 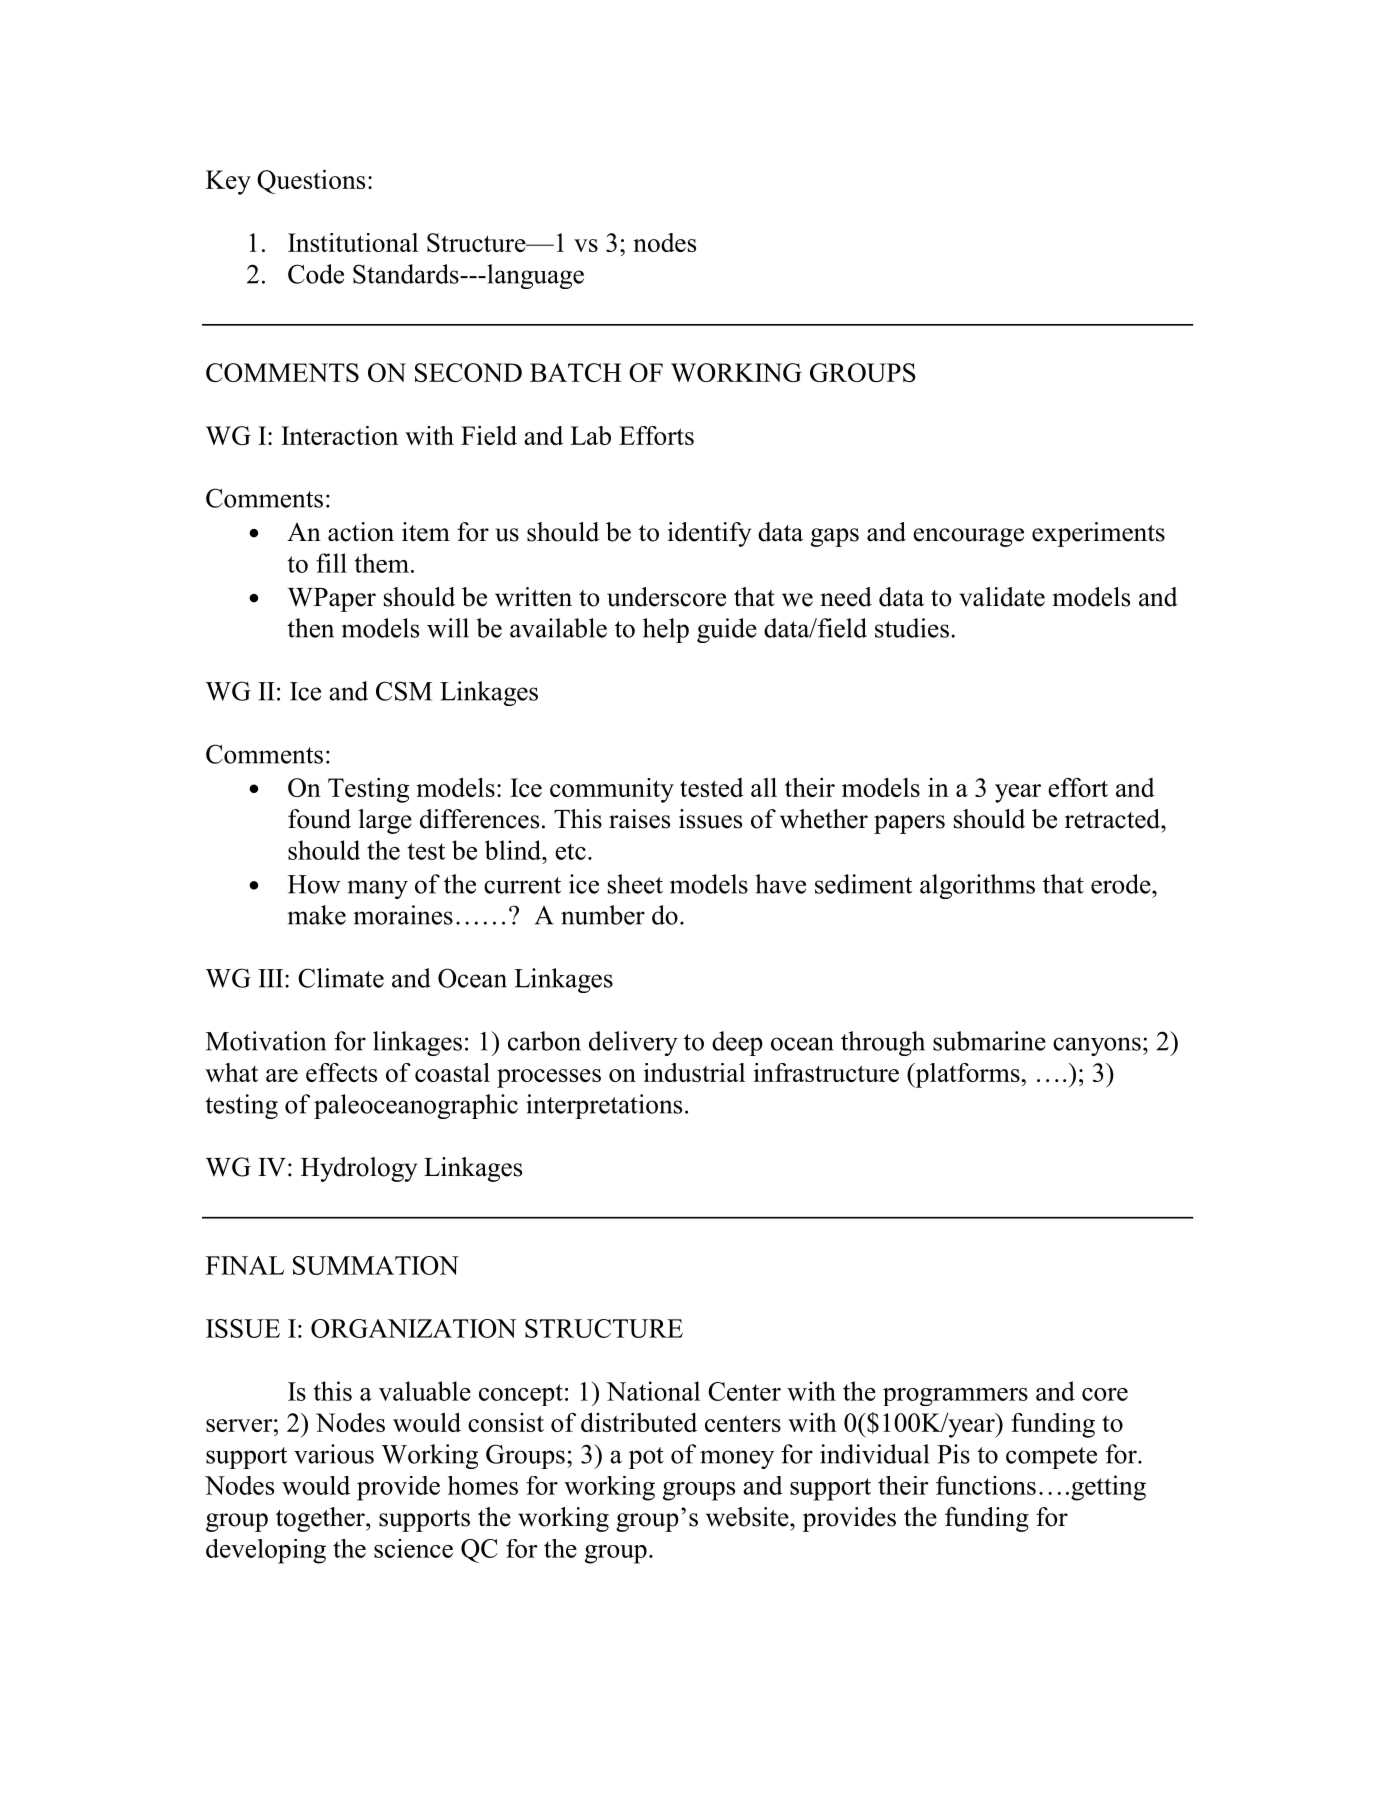 I want to click on Institutional, so click(x=353, y=242).
